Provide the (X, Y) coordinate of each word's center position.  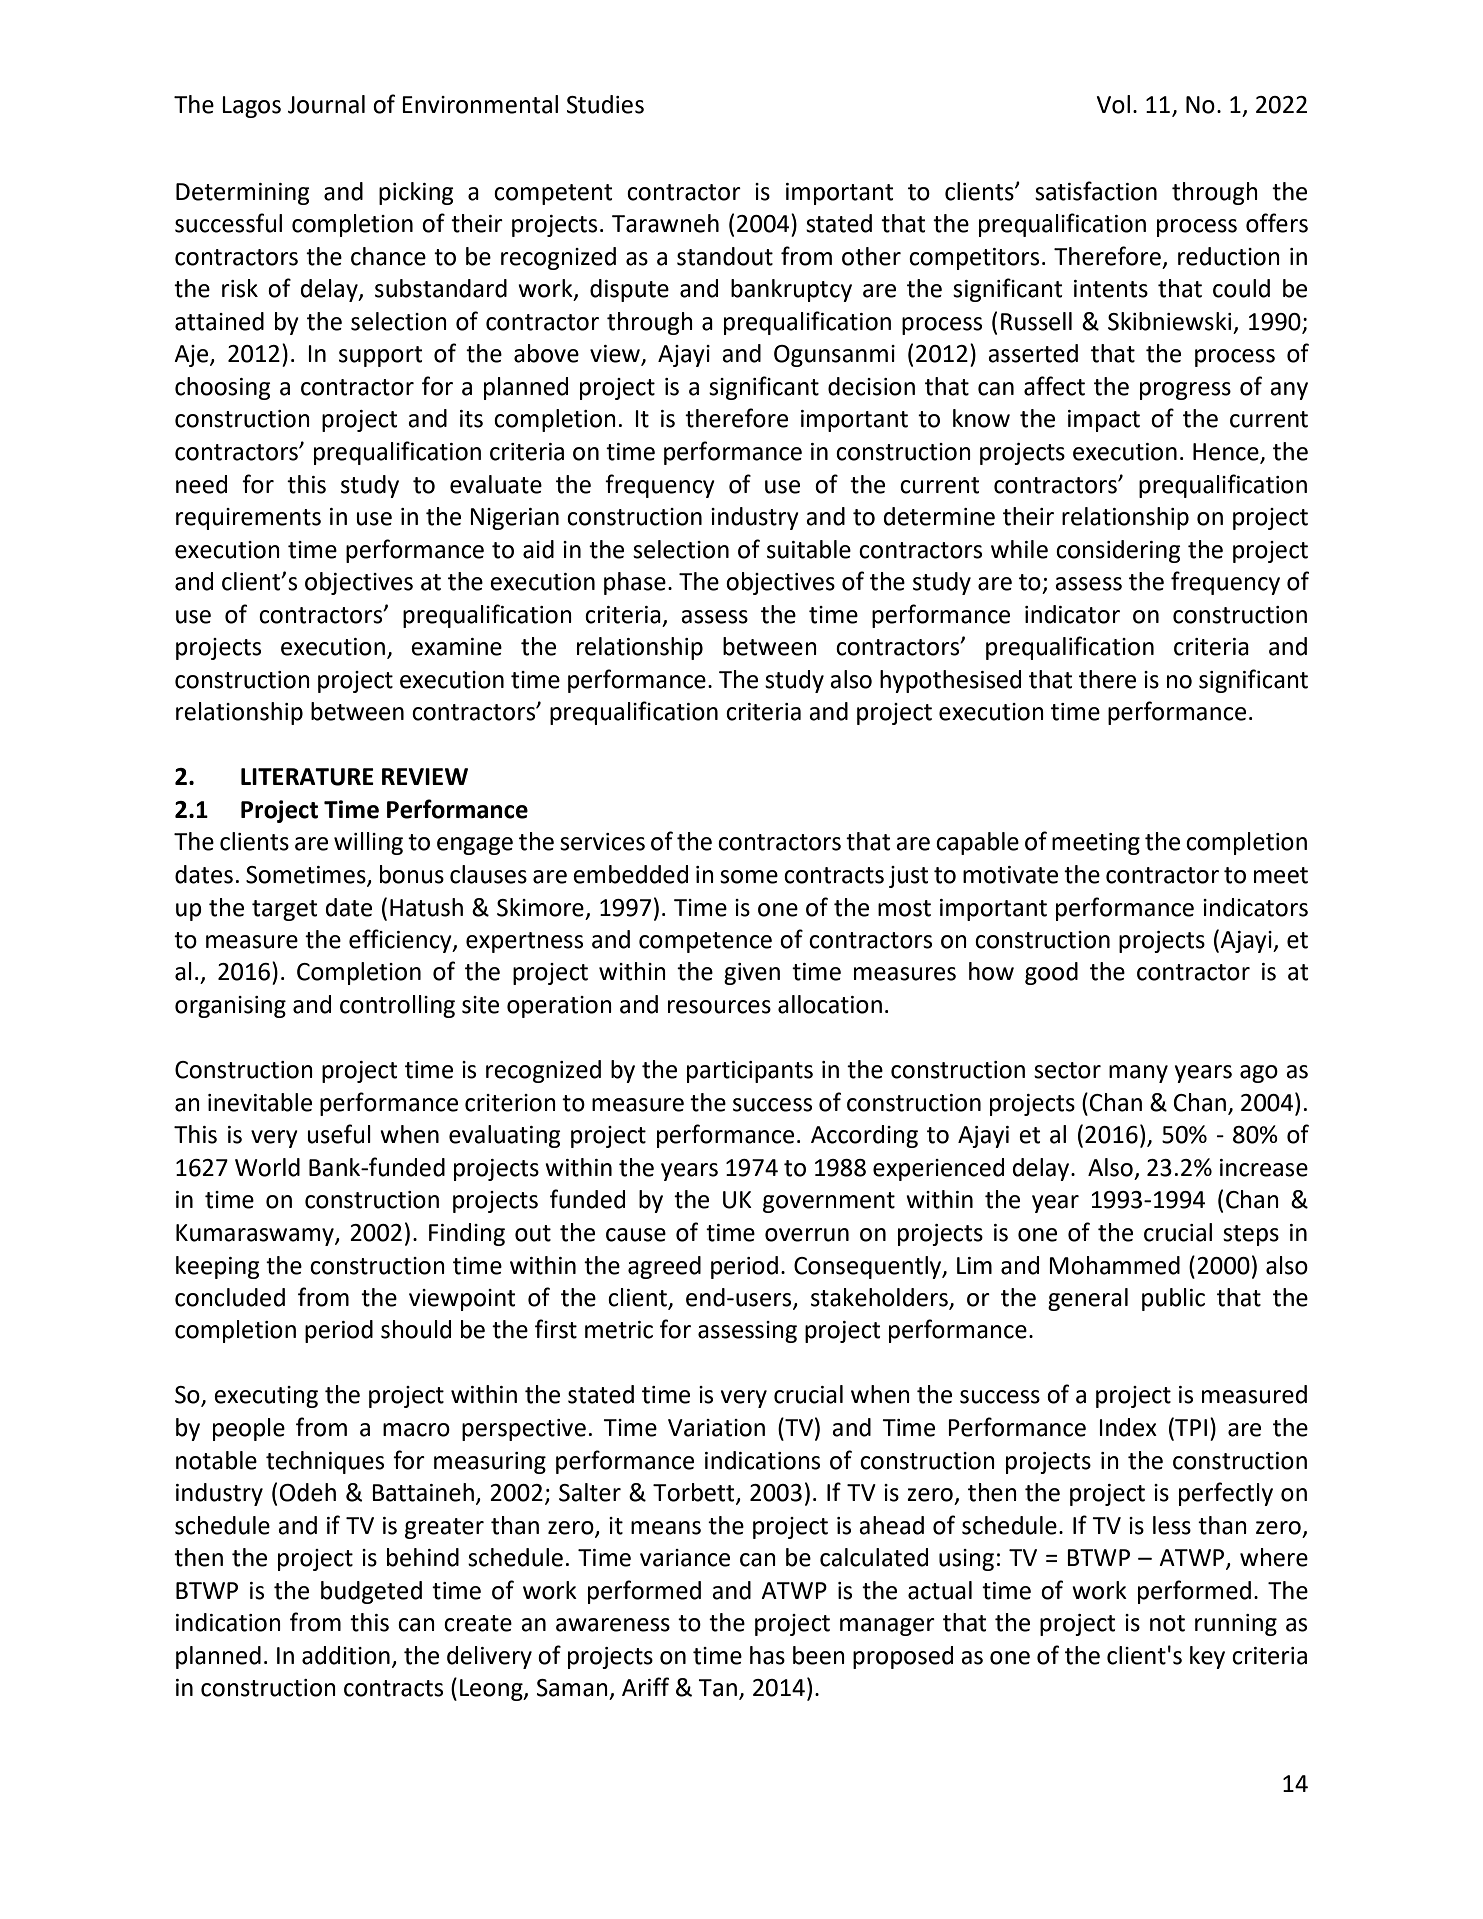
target (284, 910)
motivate (1010, 875)
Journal (326, 104)
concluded (230, 1297)
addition (346, 1655)
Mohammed (1114, 1265)
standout (725, 256)
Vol (1113, 104)
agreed (664, 1267)
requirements (248, 519)
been (819, 1655)
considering (1118, 551)
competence (705, 942)
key (1207, 1657)
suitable (809, 549)
